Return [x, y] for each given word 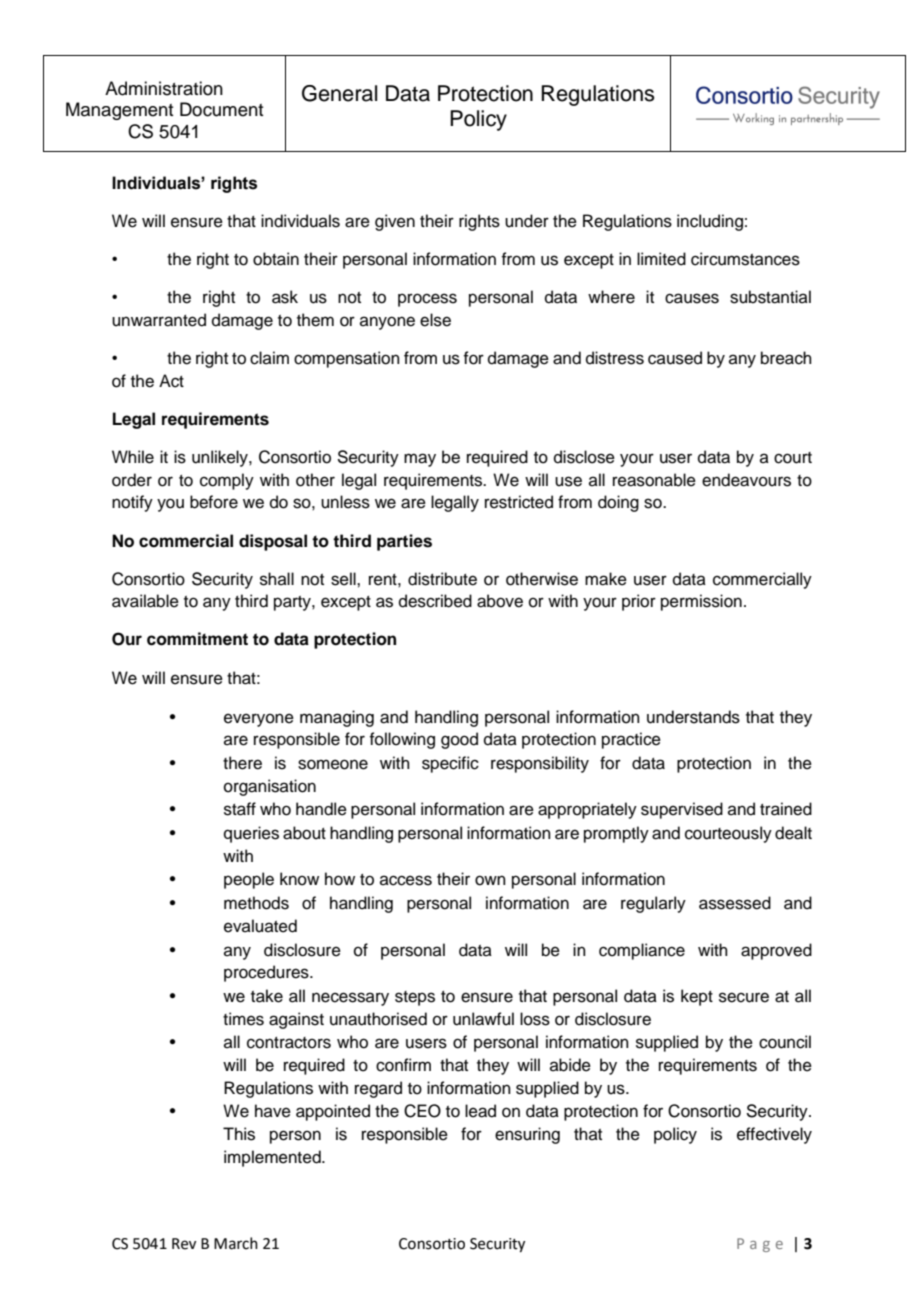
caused [675, 358]
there [242, 763]
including [710, 222]
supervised [682, 810]
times [243, 1019]
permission [701, 602]
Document [221, 109]
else [435, 320]
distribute [442, 579]
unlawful [483, 1019]
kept [697, 997]
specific [450, 764]
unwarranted [159, 320]
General [339, 93]
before [214, 502]
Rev [184, 1244]
